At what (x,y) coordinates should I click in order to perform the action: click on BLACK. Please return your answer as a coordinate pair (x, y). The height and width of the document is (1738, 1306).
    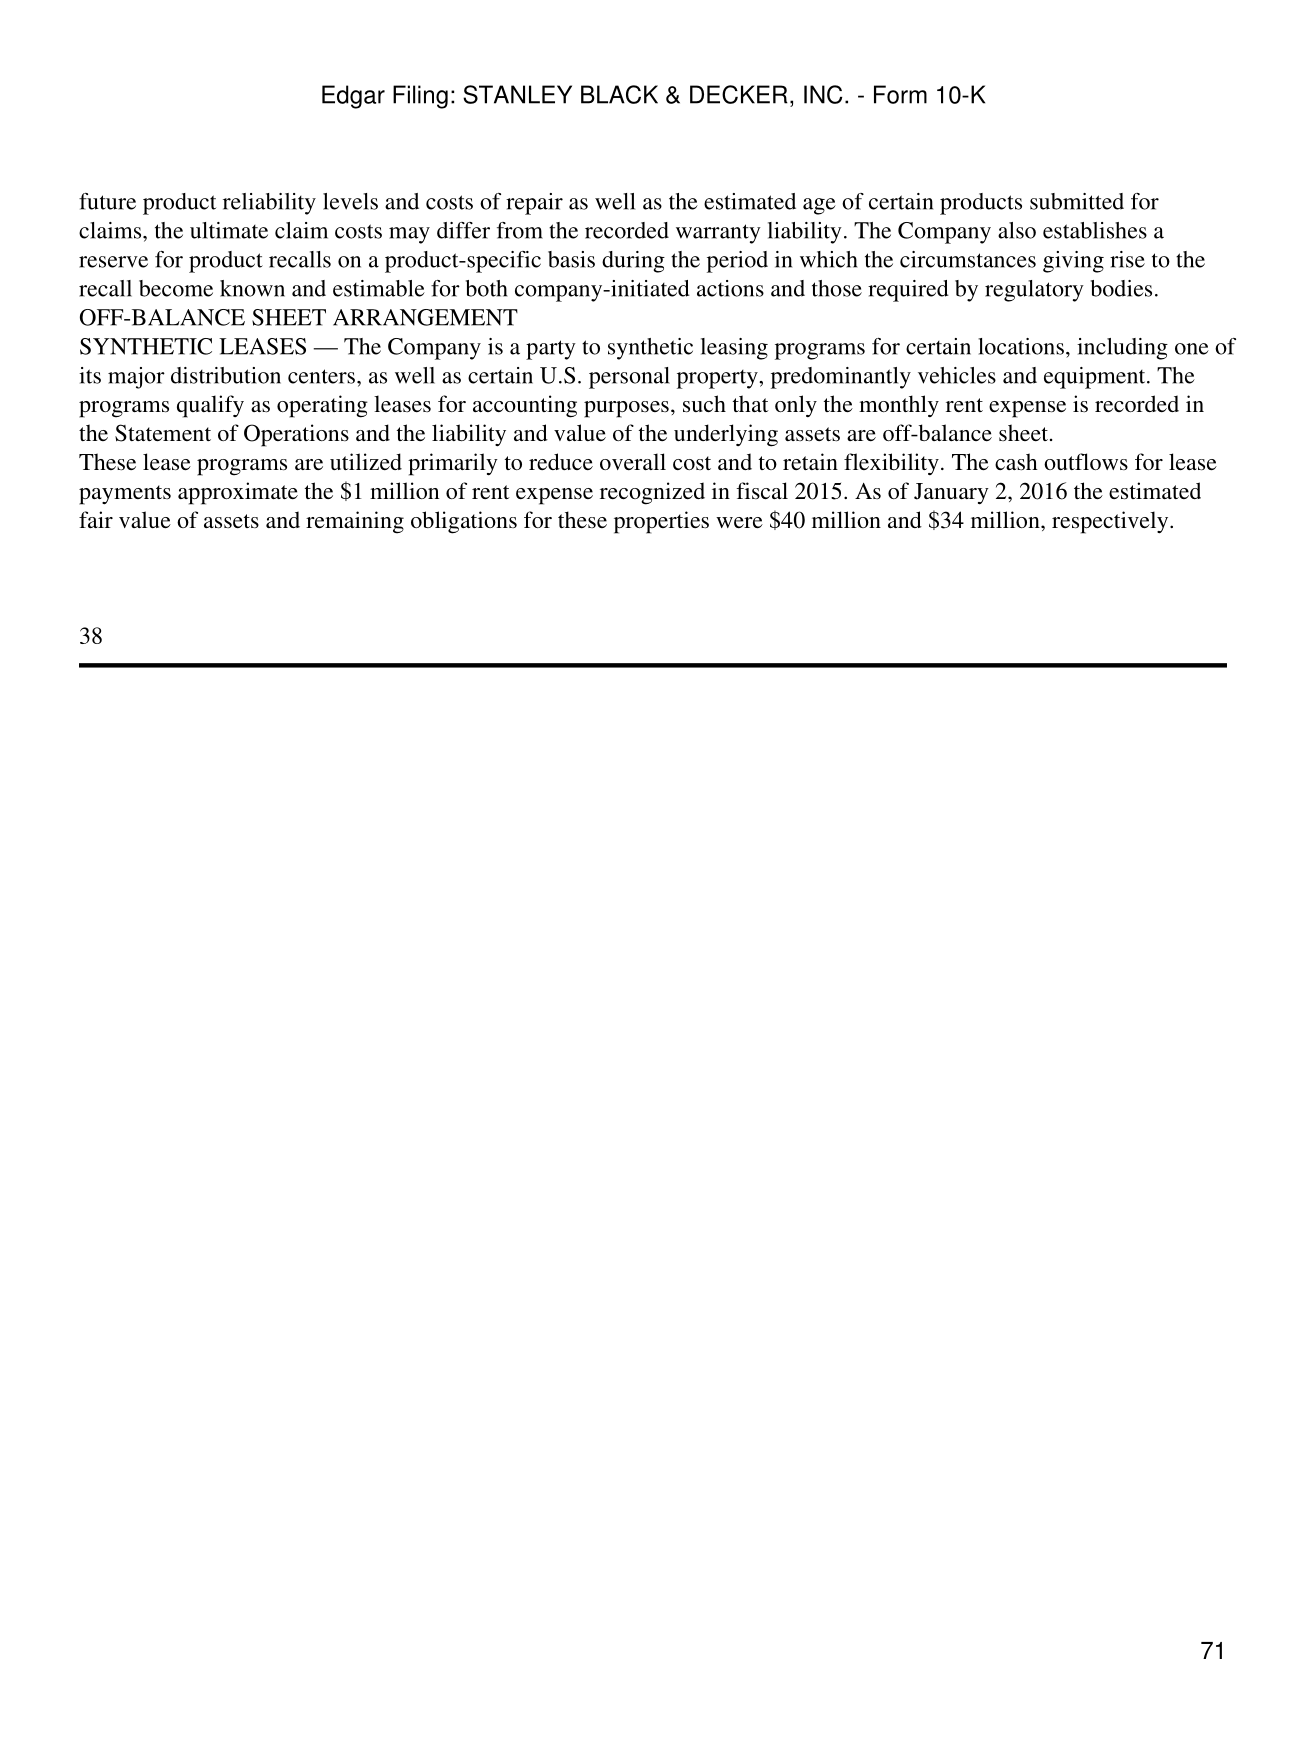
    Looking at the image, I should click on (619, 94).
